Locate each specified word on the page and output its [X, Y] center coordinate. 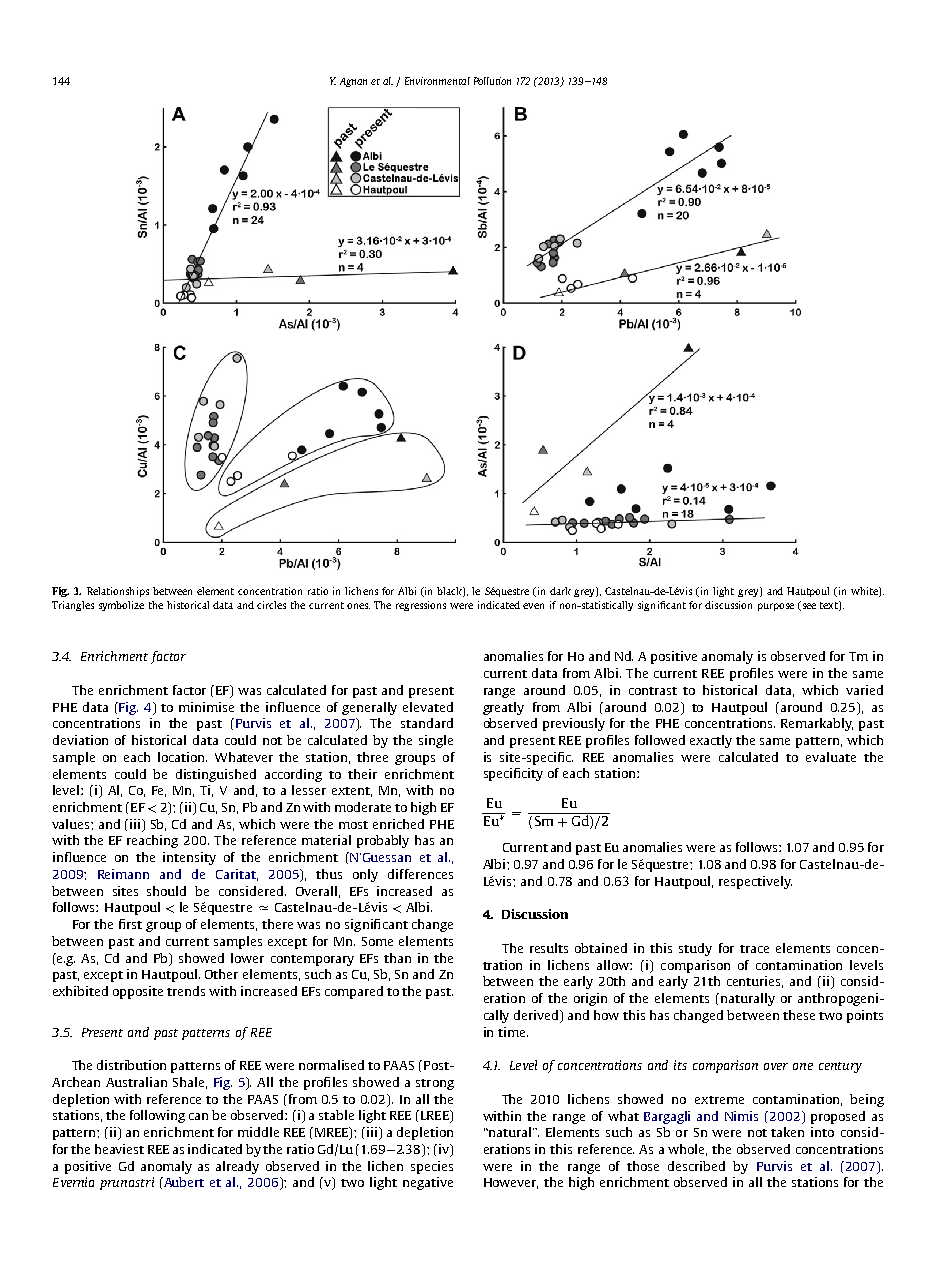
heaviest [119, 1149]
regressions [421, 606]
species [432, 1167]
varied [864, 690]
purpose [776, 607]
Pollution [492, 81]
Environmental [437, 81]
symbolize [121, 606]
